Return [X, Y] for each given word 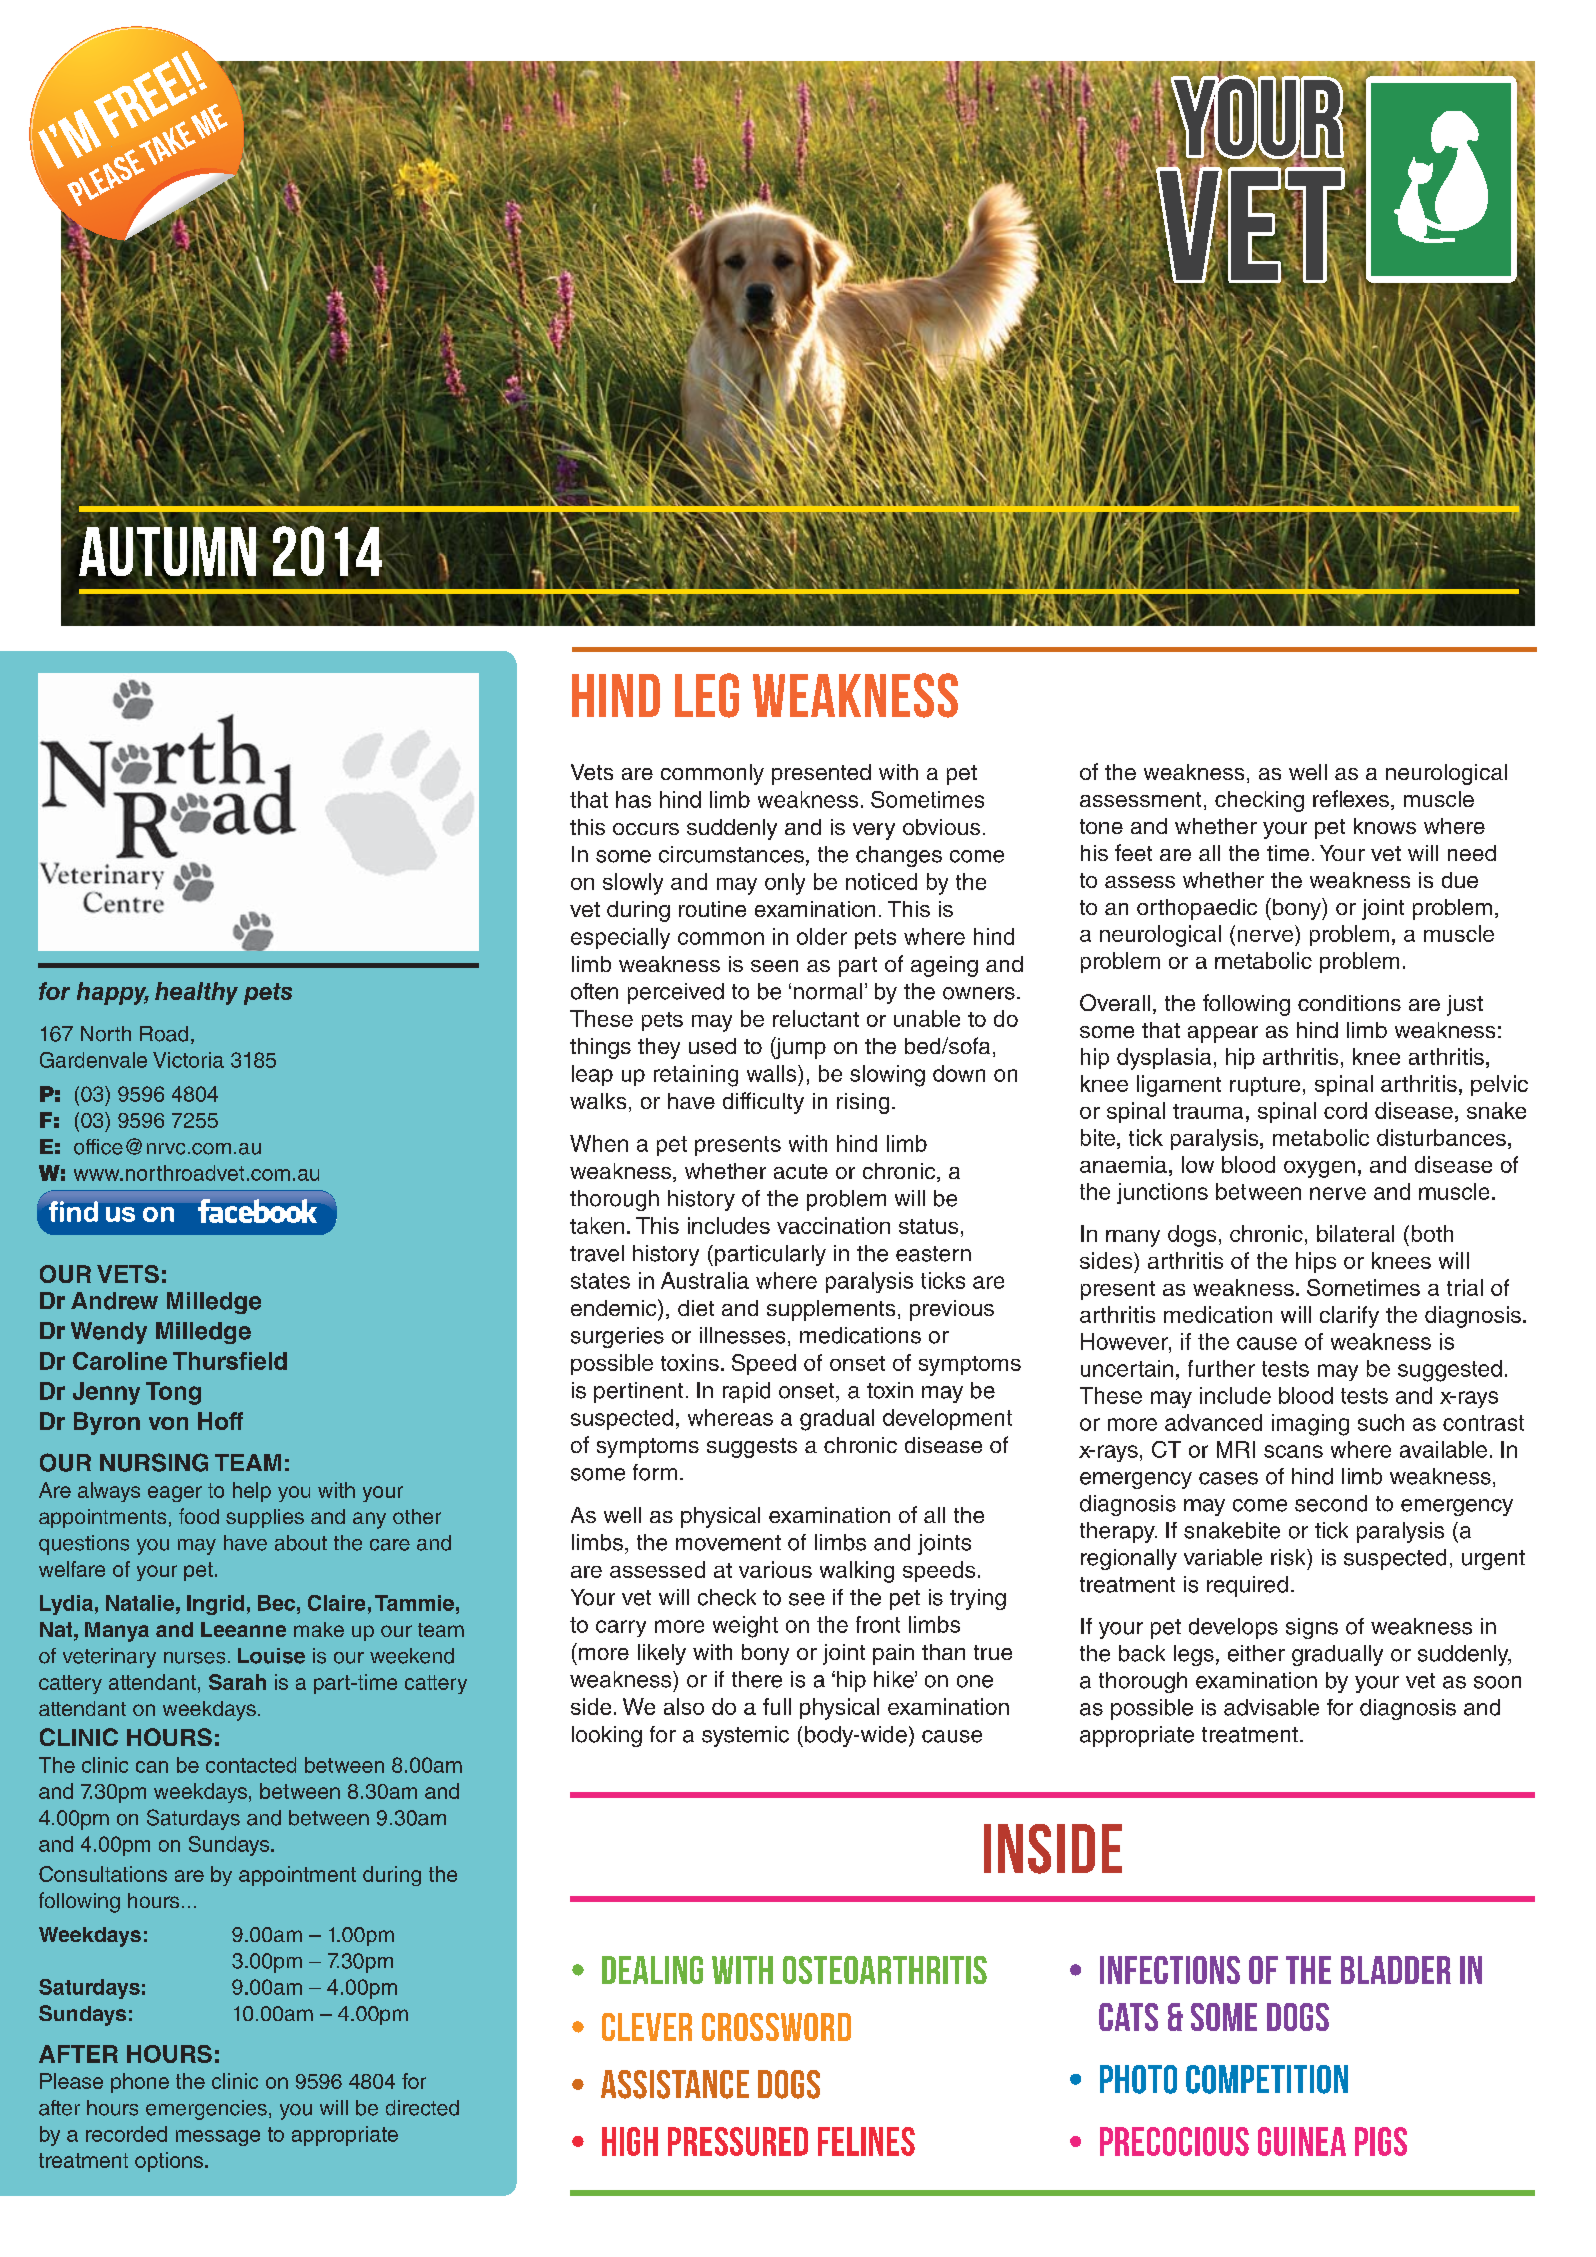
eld [270, 1361]
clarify [1349, 1317]
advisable [1271, 1707]
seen [774, 966]
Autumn [167, 551]
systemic [745, 1736]
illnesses [742, 1335]
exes [1366, 801]
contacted [251, 1765]
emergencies [206, 2110]
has [633, 799]
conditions [1349, 1003]
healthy [196, 993]
